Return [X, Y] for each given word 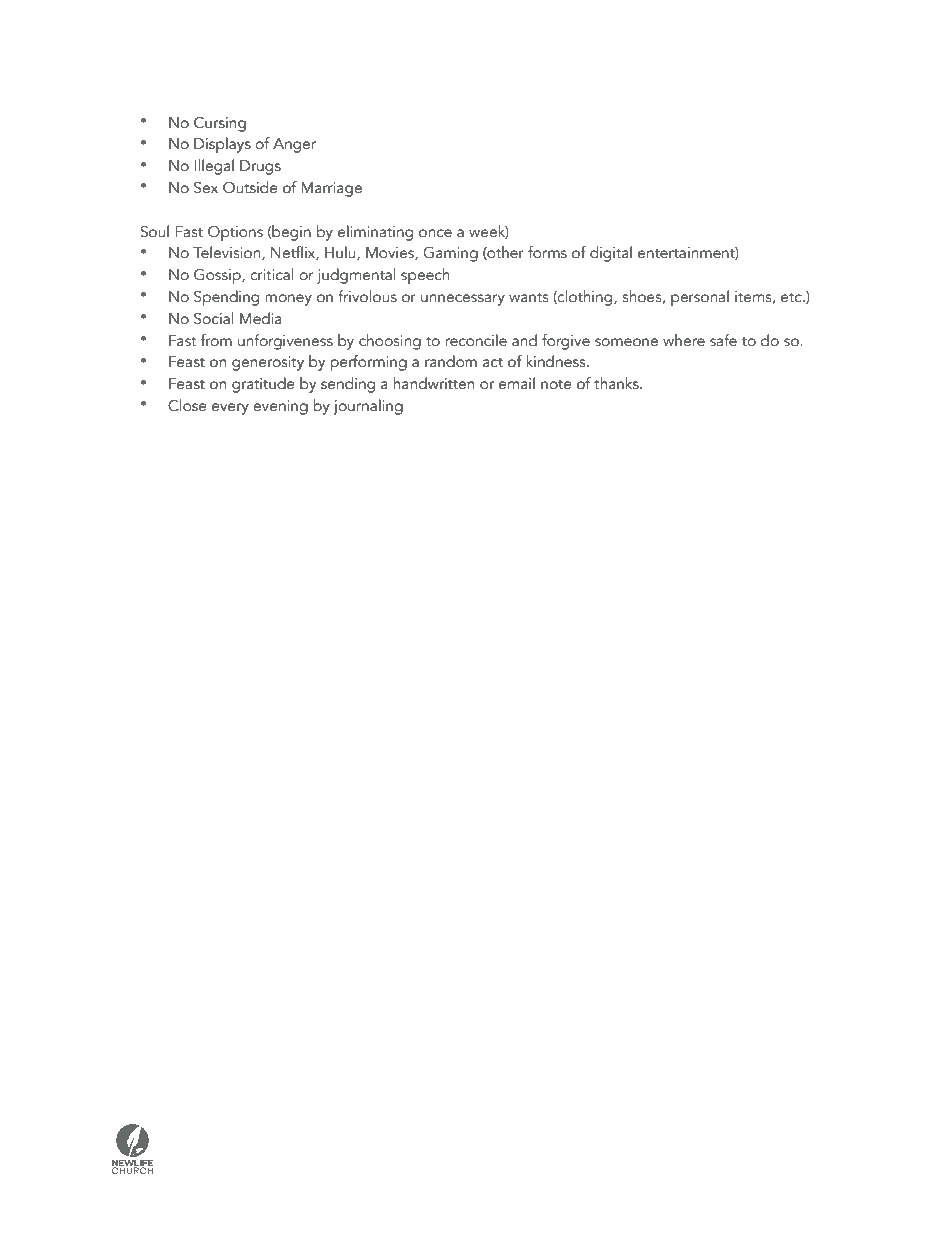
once [435, 233]
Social [213, 318]
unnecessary [463, 300]
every [230, 409]
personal [700, 298]
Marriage [331, 189]
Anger [294, 145]
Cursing [220, 124]
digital [611, 254]
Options [235, 234]
